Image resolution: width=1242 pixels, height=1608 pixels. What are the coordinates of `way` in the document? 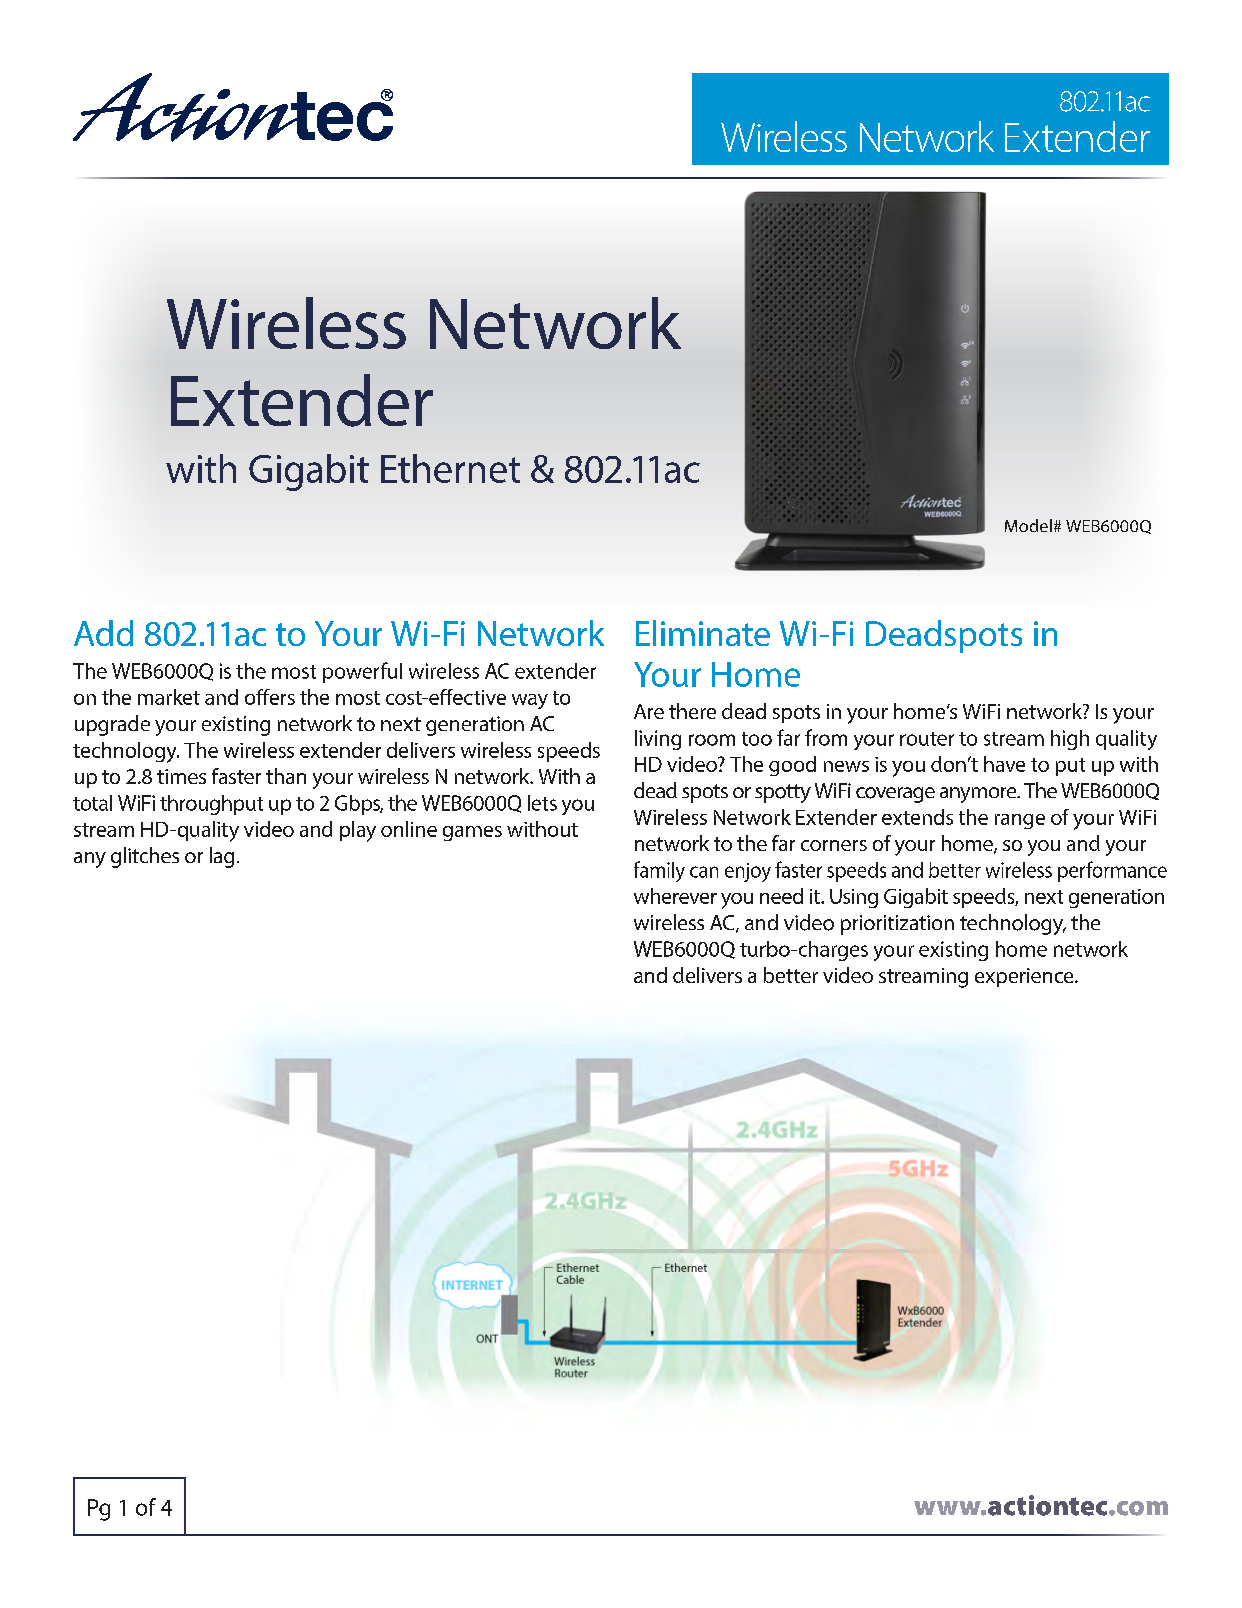 It's located at (530, 701).
